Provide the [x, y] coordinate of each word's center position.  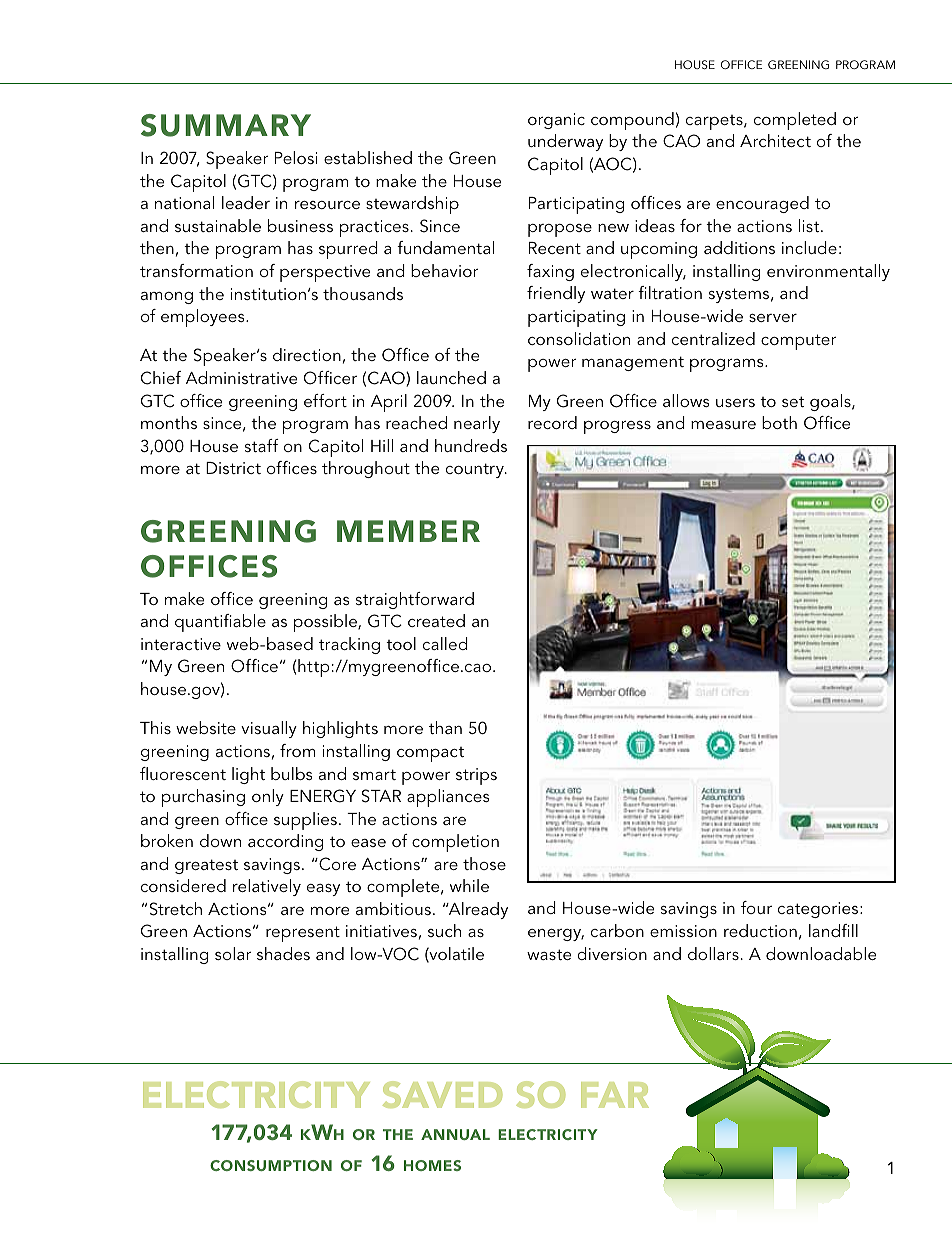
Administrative [241, 377]
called [445, 643]
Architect [775, 140]
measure [723, 425]
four [756, 907]
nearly [477, 424]
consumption [271, 1165]
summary [226, 125]
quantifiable [220, 623]
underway [565, 142]
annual [455, 1134]
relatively [267, 887]
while [469, 885]
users [735, 403]
